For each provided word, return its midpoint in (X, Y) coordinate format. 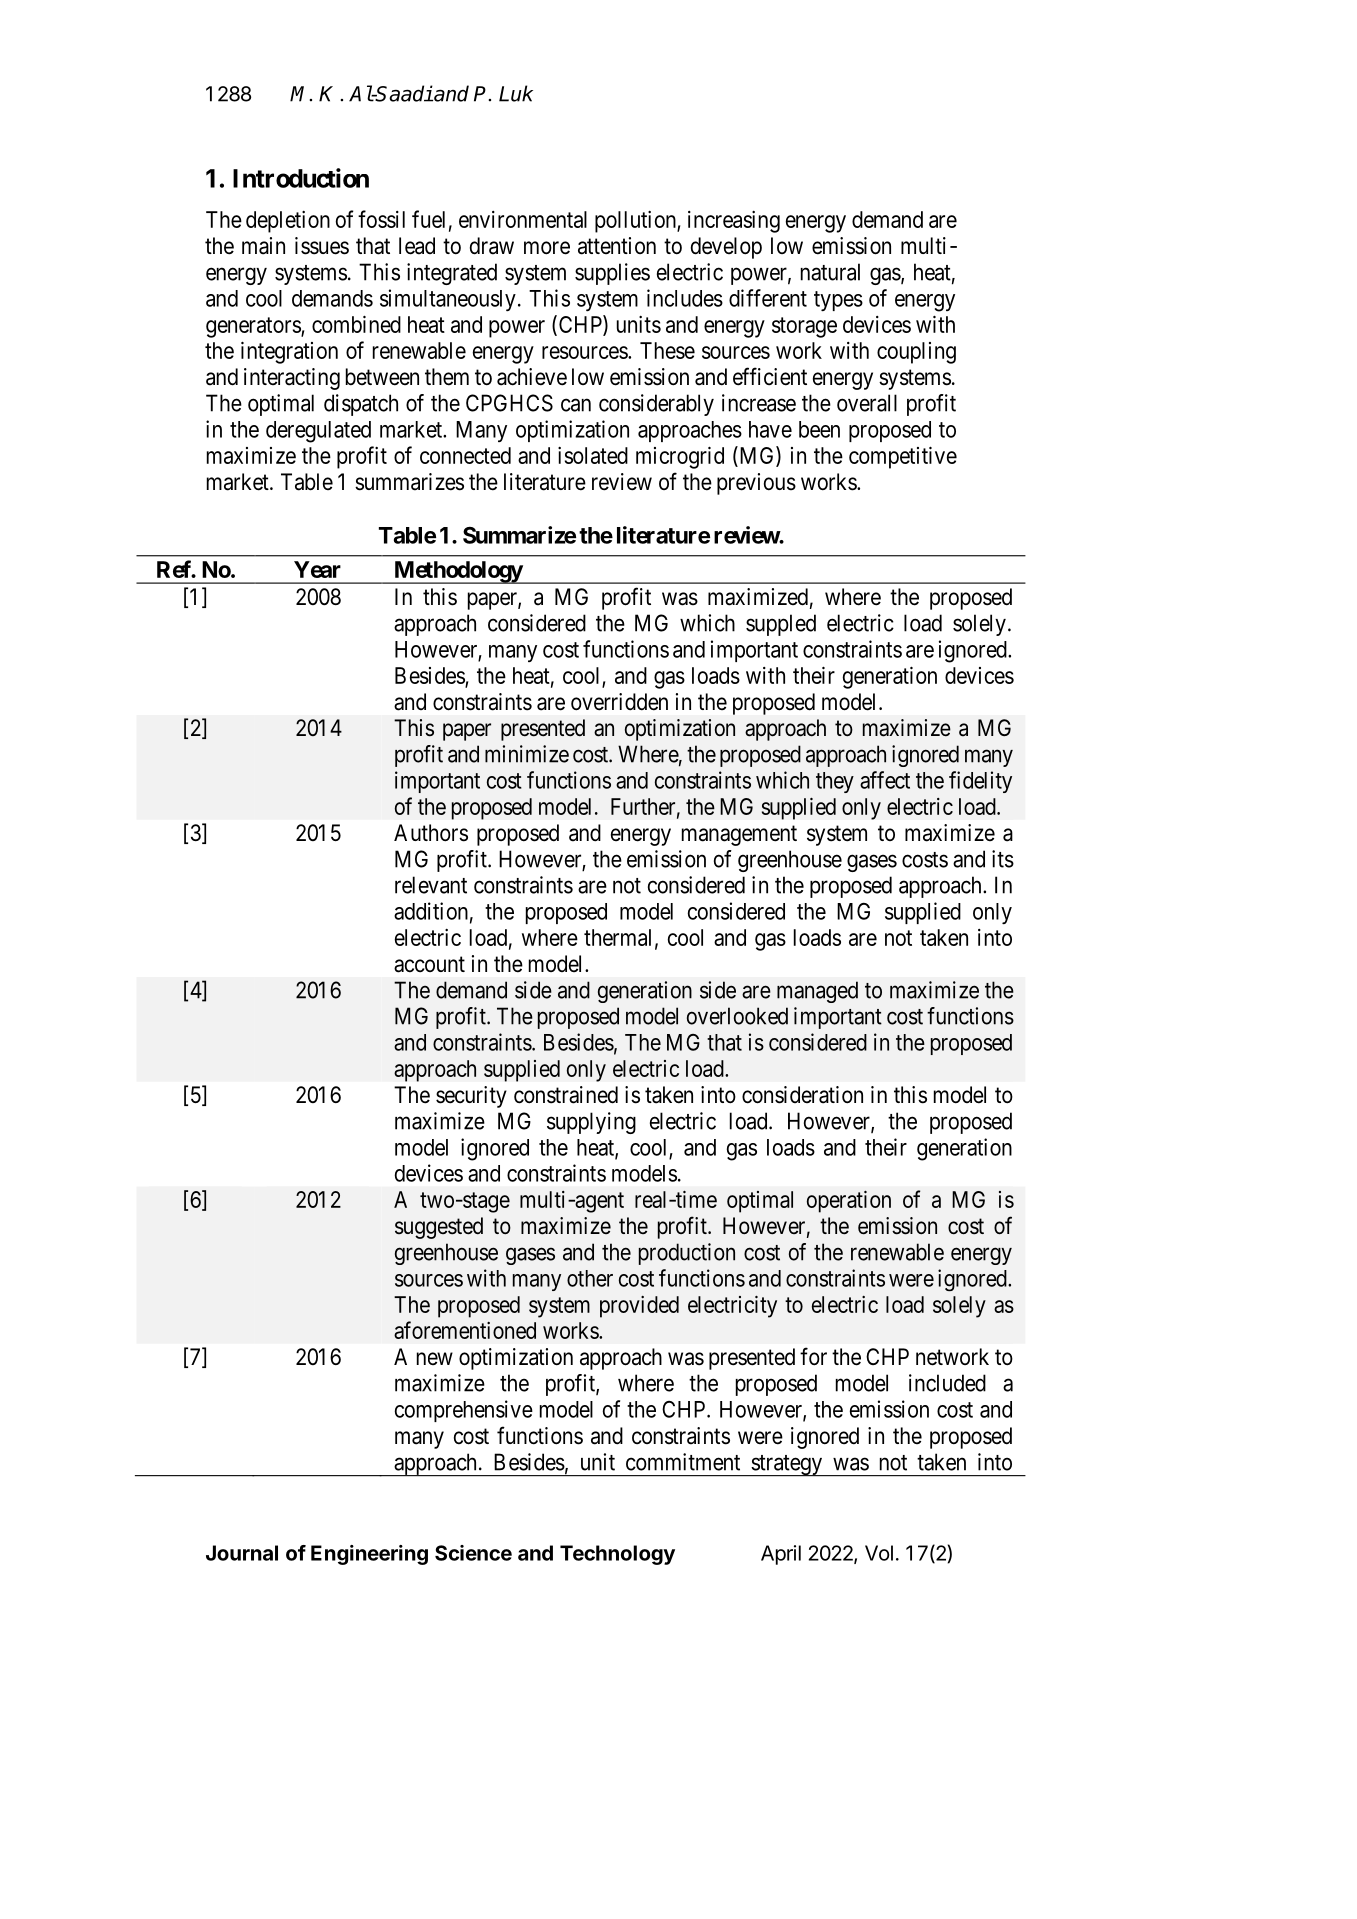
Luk (516, 93)
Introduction (301, 178)
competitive (903, 457)
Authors (431, 833)
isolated (593, 455)
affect (885, 780)
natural (830, 272)
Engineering (369, 1555)
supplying (591, 1123)
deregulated (318, 432)
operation (849, 1202)
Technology (617, 1555)
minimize (527, 754)
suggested (439, 1228)
